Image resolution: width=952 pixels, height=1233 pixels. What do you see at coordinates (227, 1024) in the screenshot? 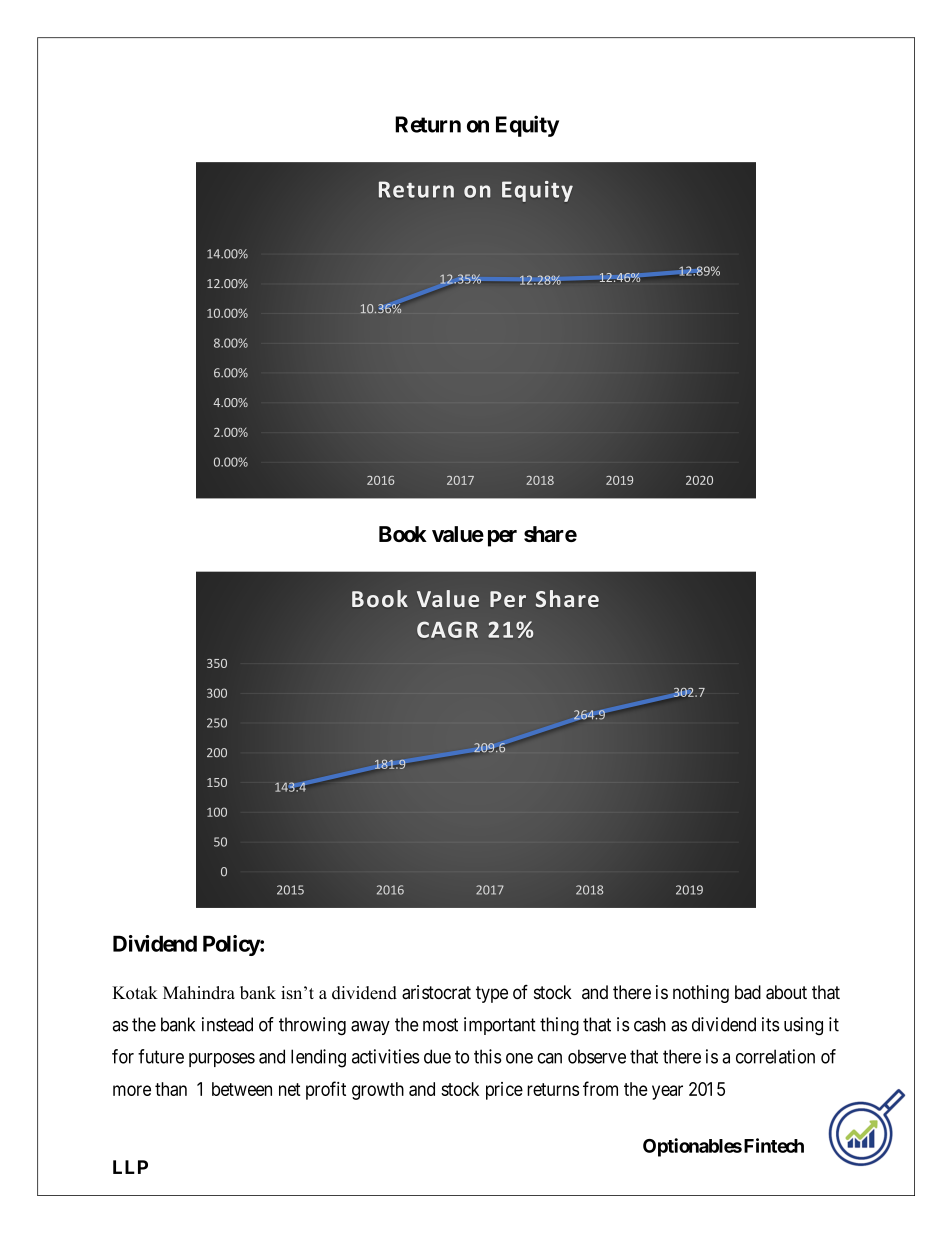
I see `instead` at bounding box center [227, 1024].
